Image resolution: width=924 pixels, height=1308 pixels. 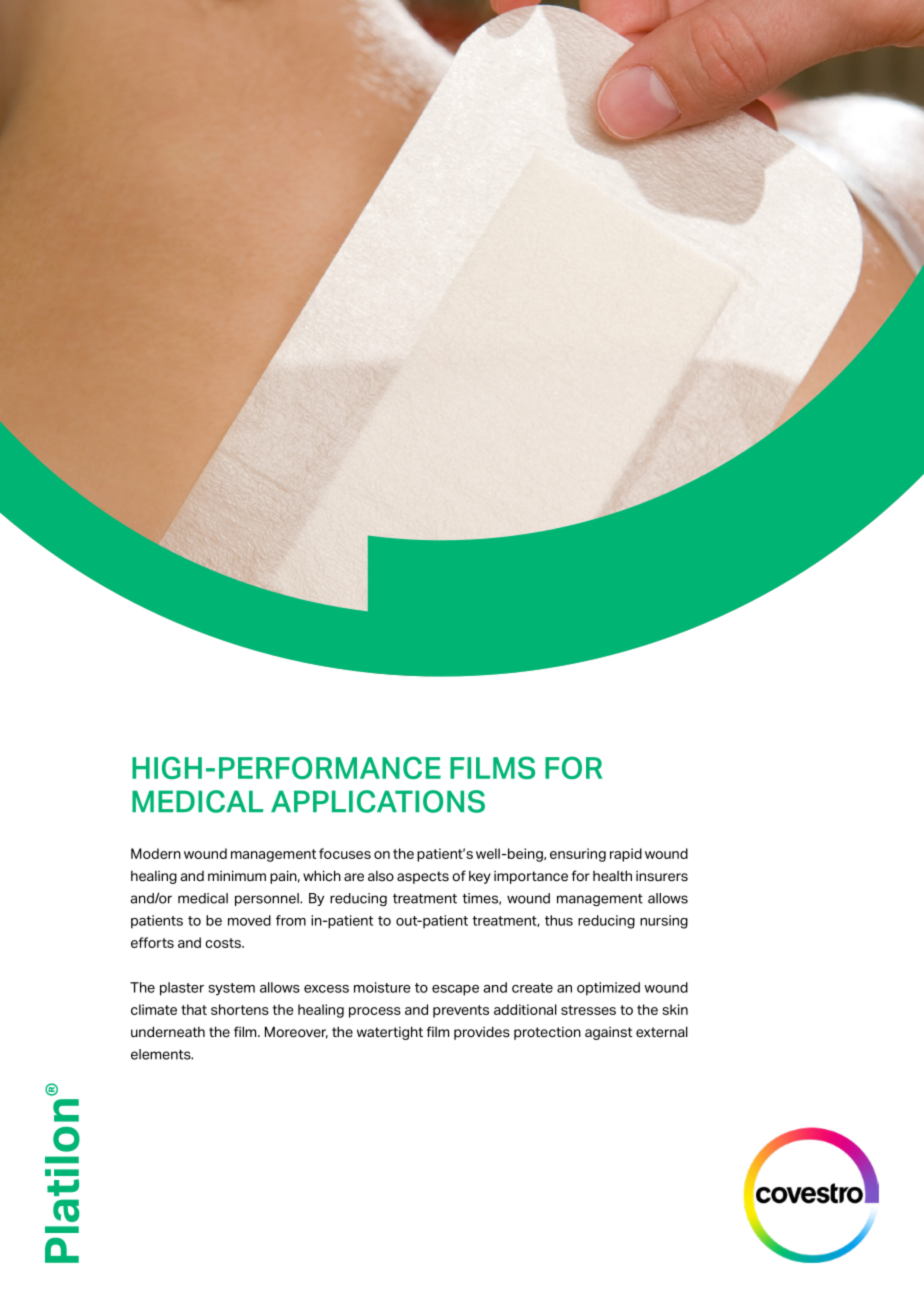 What do you see at coordinates (382, 987) in the screenshot?
I see `moisture` at bounding box center [382, 987].
